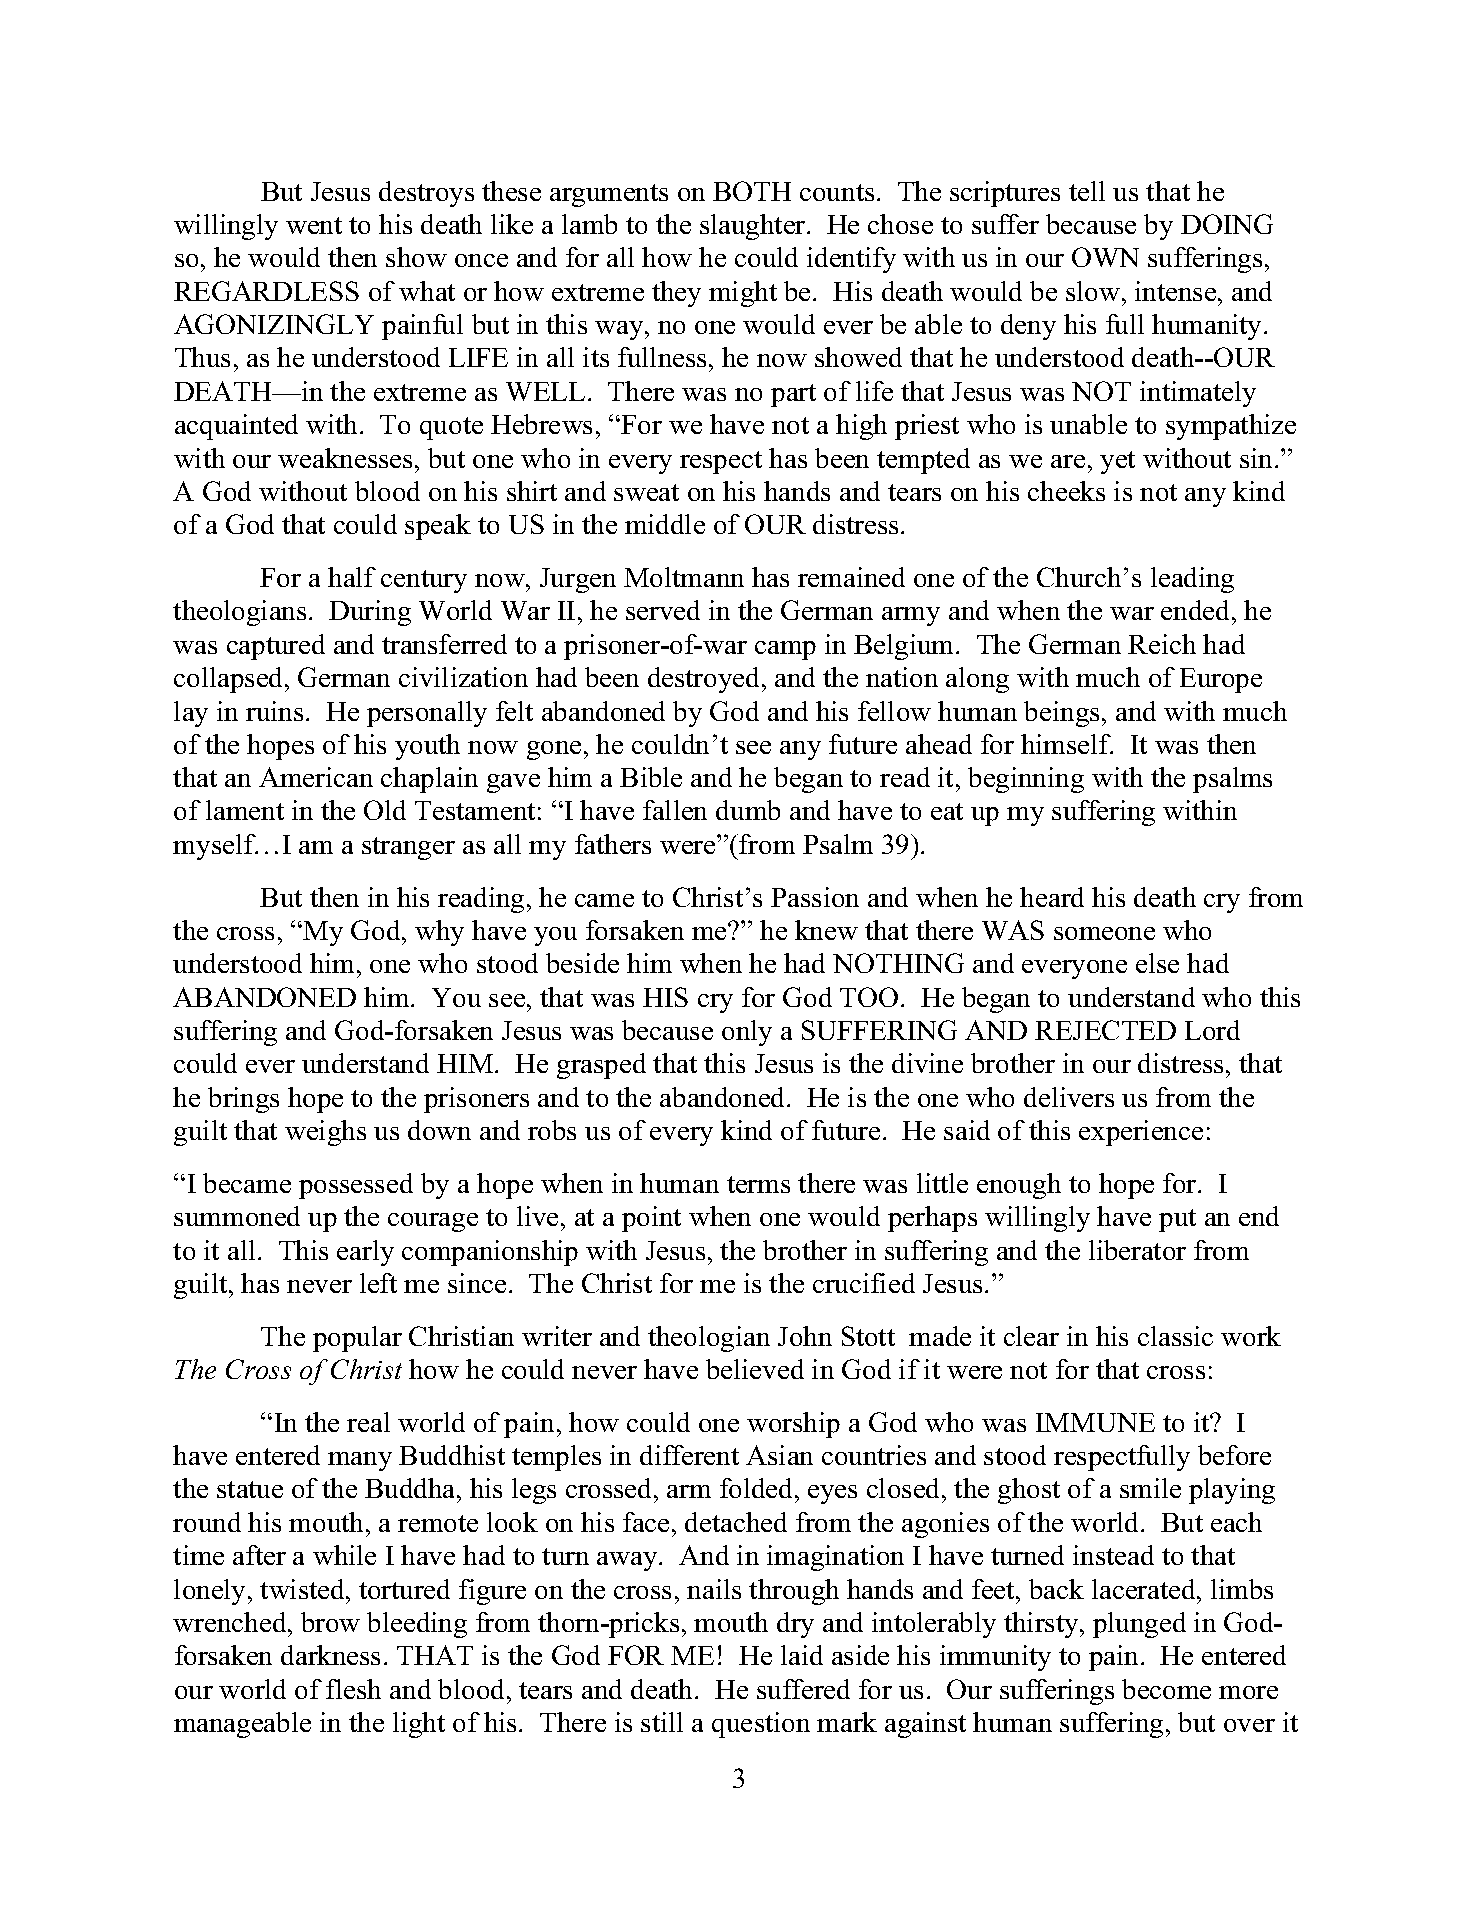  I want to click on IMMUNE, so click(1095, 1422).
